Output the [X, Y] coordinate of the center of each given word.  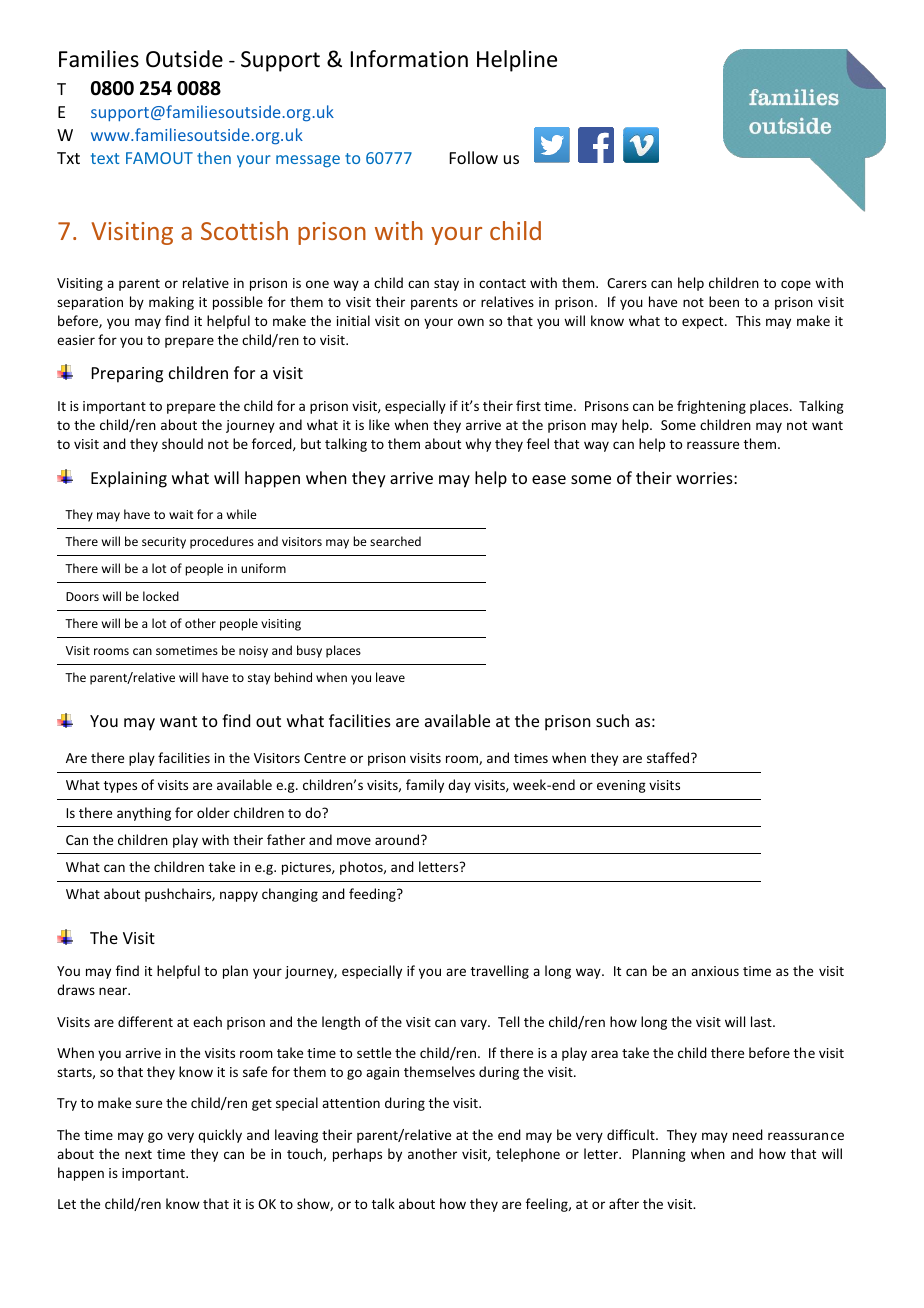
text [105, 158]
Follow [474, 157]
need [748, 1134]
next [138, 1154]
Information [409, 59]
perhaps [357, 1155]
